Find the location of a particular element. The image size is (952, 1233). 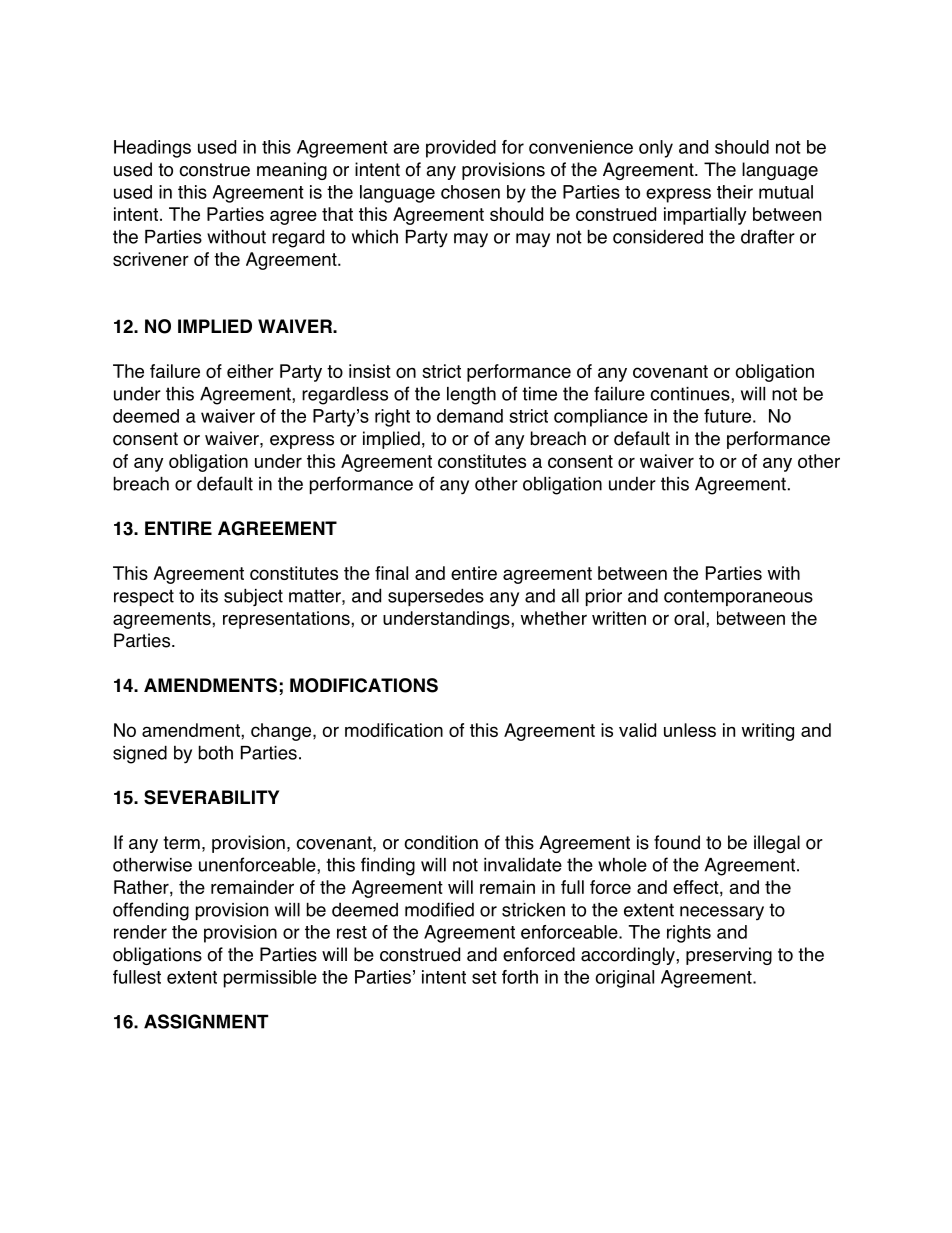

preserving is located at coordinates (729, 956).
